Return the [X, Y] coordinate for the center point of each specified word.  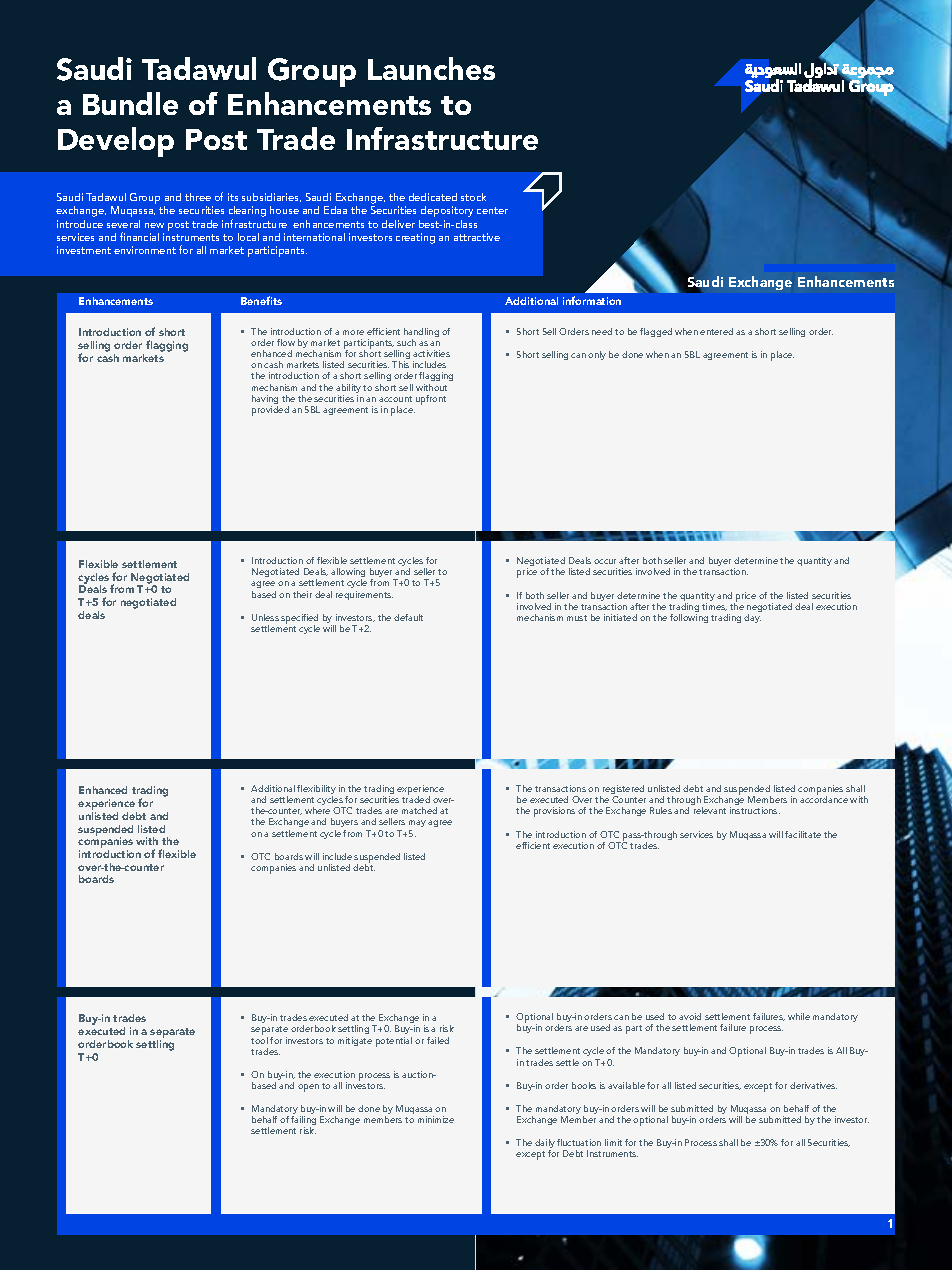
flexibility [316, 791]
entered [716, 331]
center [492, 210]
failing [303, 1122]
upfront [431, 400]
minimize [436, 1119]
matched [419, 810]
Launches [431, 68]
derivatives [813, 1085]
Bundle [130, 103]
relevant [710, 810]
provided [270, 411]
